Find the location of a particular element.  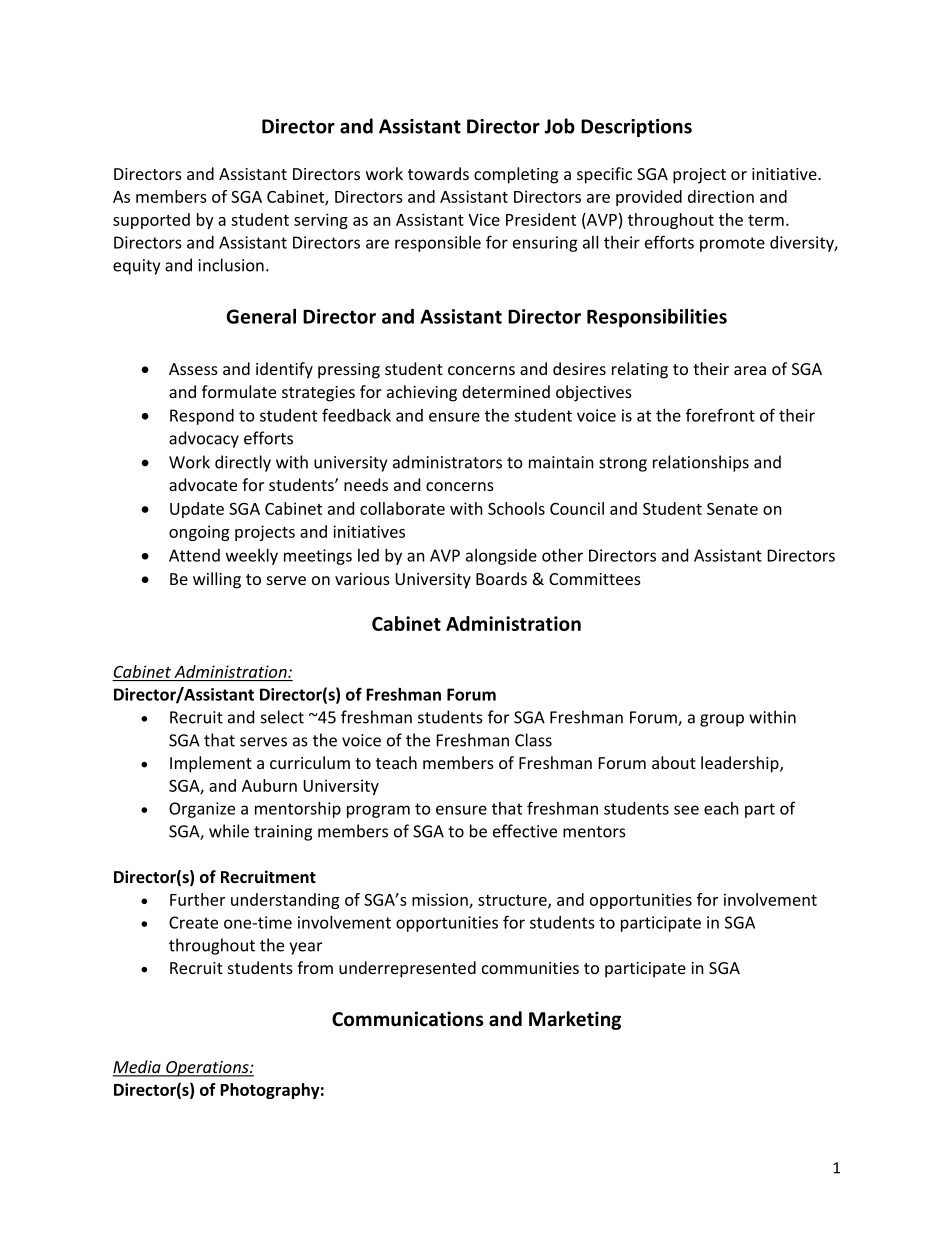

Descriptions is located at coordinates (636, 128).
